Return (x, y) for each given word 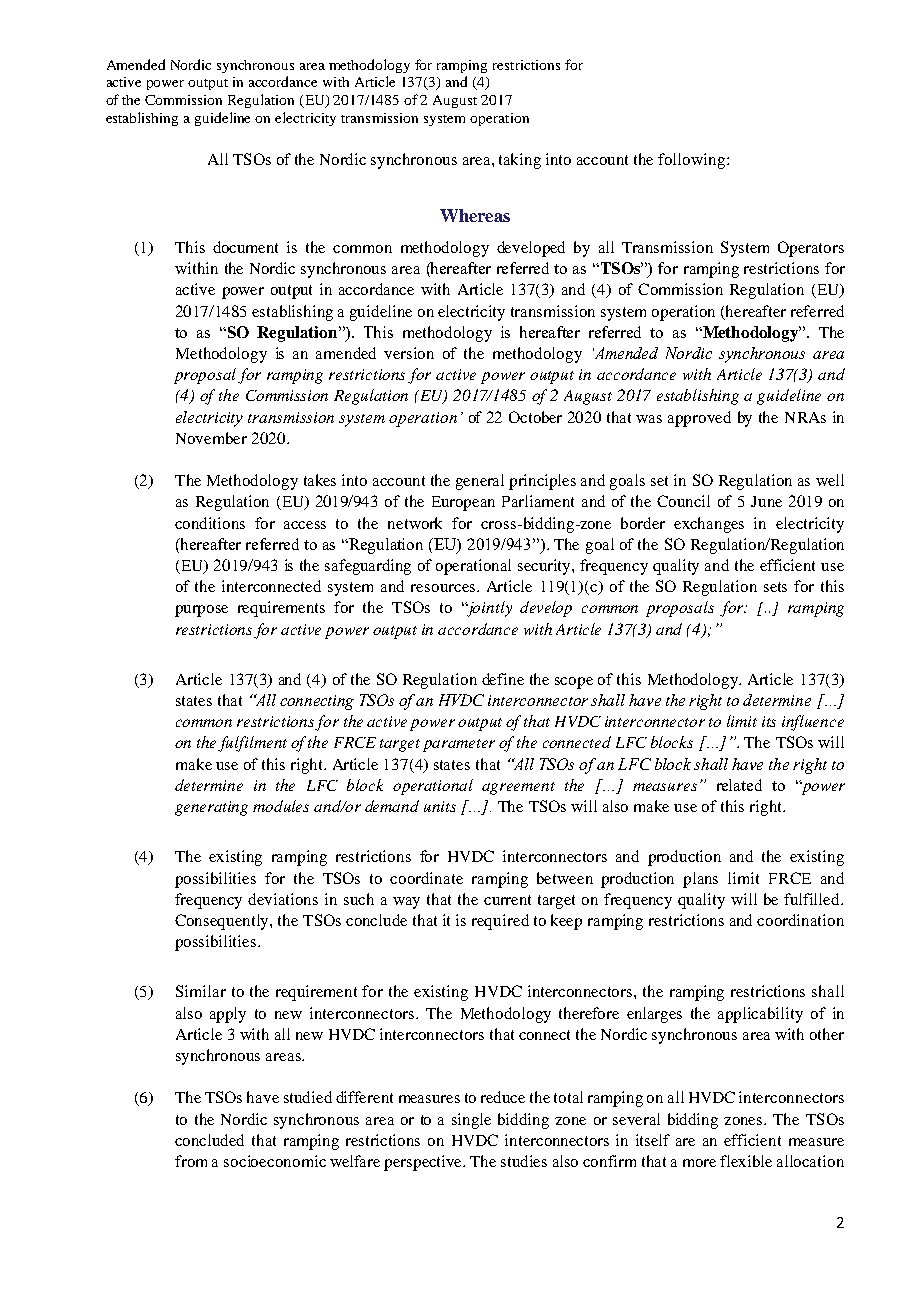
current (507, 900)
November (211, 438)
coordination (800, 920)
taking (520, 161)
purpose (201, 611)
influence (813, 723)
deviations (283, 899)
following (693, 161)
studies (524, 1161)
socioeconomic (275, 1161)
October (535, 417)
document (245, 247)
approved (699, 419)
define (503, 679)
